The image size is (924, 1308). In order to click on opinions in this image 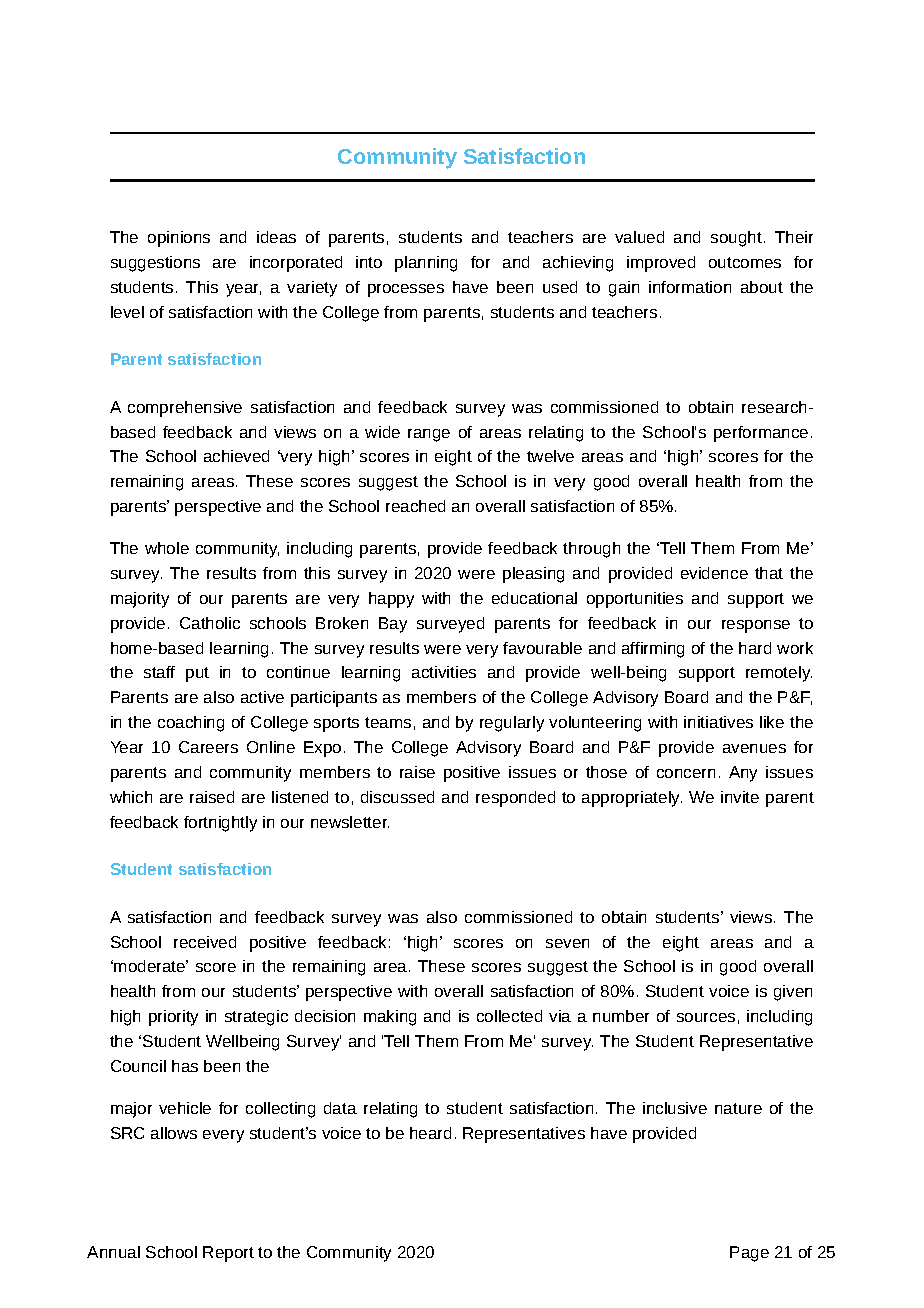, I will do `click(179, 239)`.
